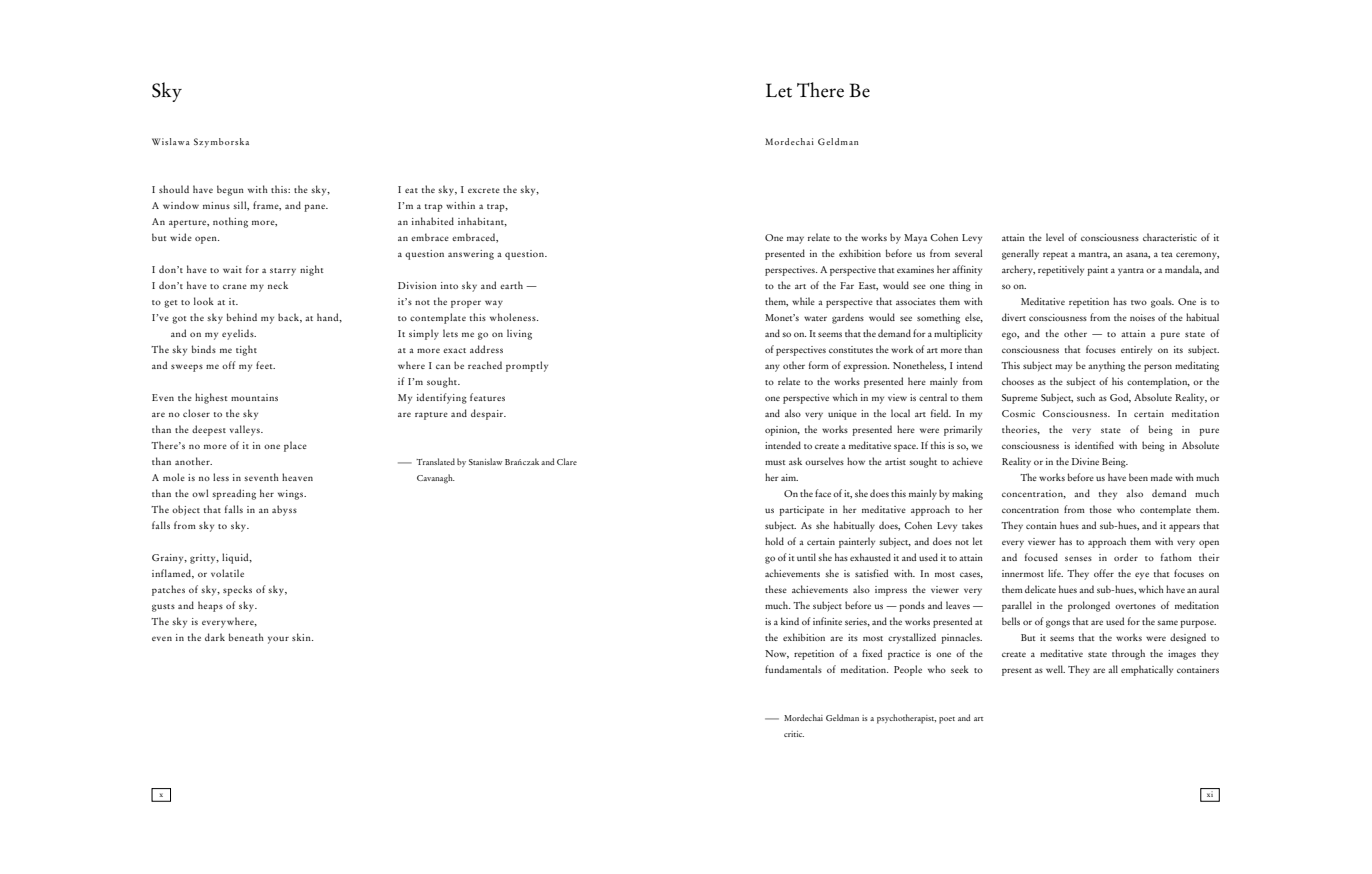  What do you see at coordinates (947, 720) in the screenshot?
I see `poet` at bounding box center [947, 720].
